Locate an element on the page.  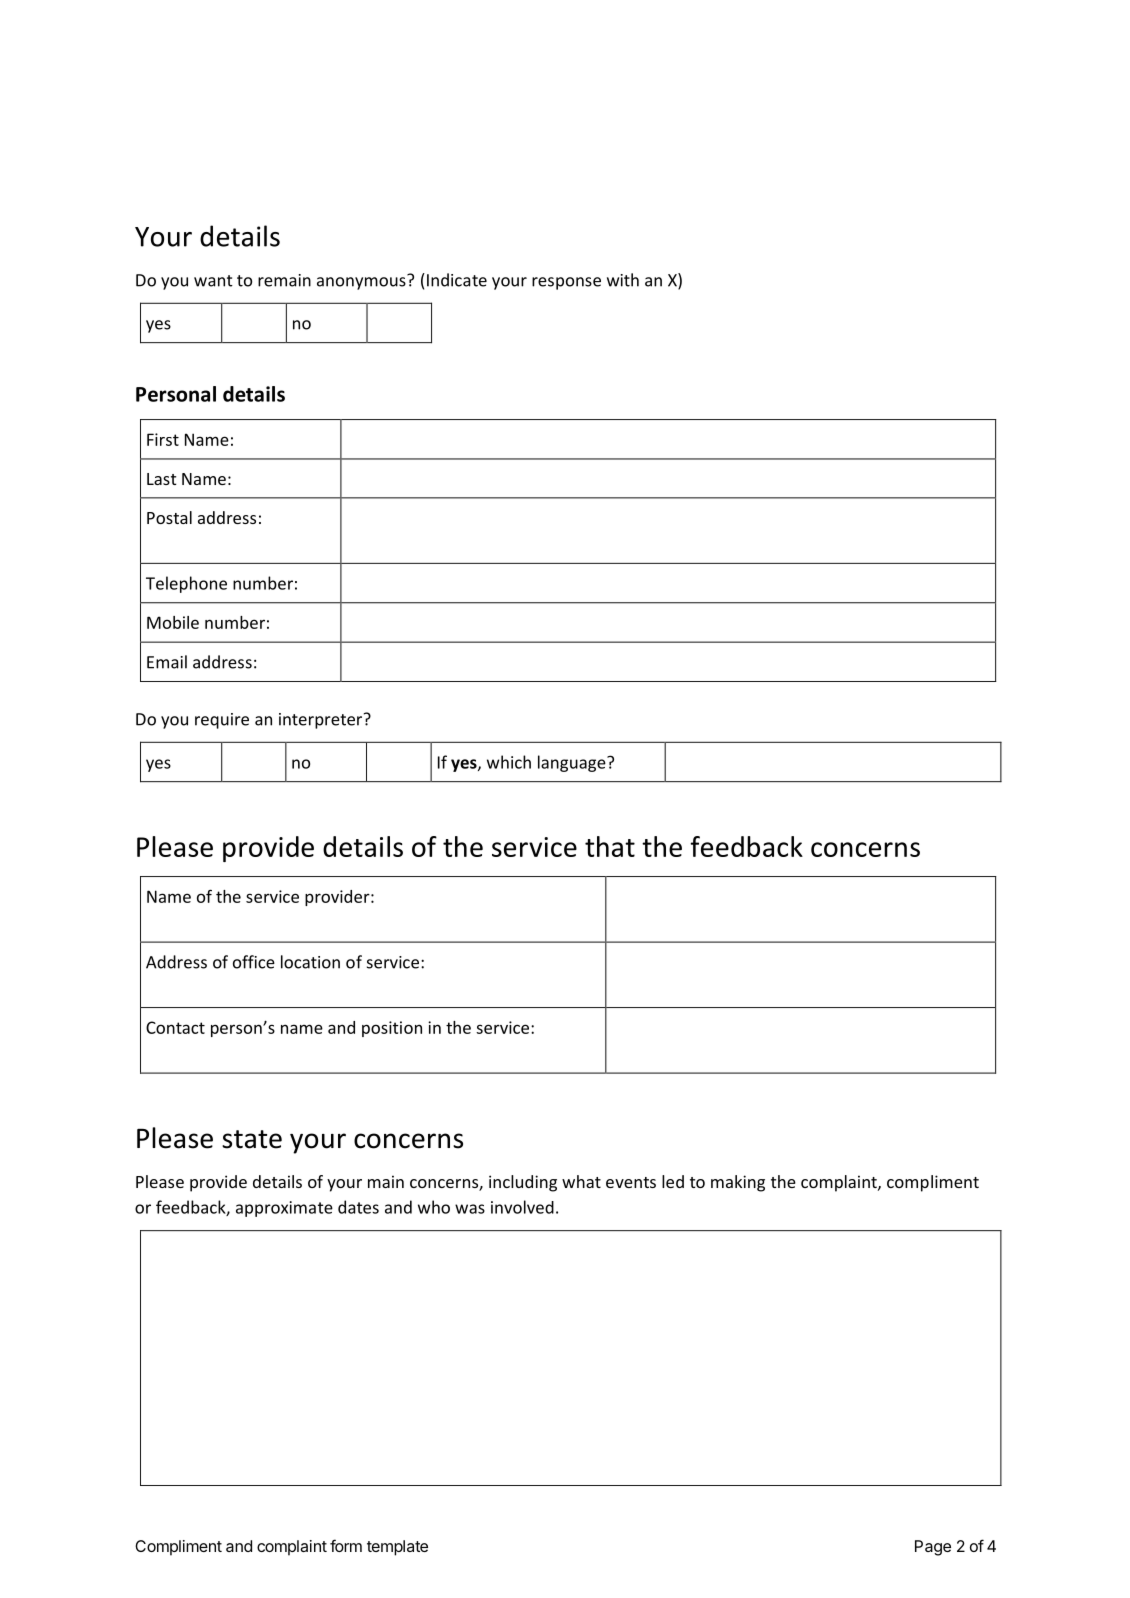
office is located at coordinates (254, 962).
